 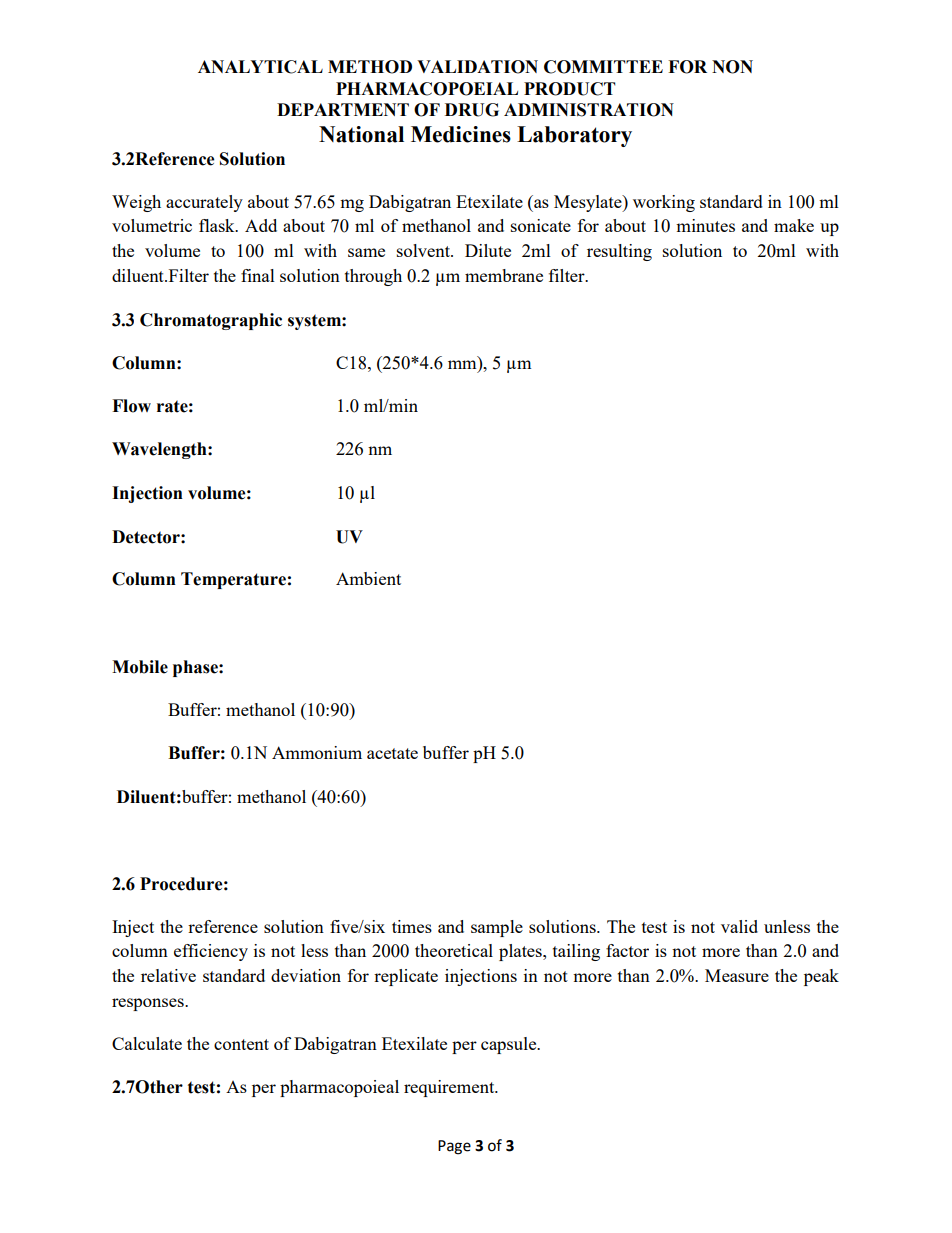 I want to click on content, so click(x=241, y=1044).
